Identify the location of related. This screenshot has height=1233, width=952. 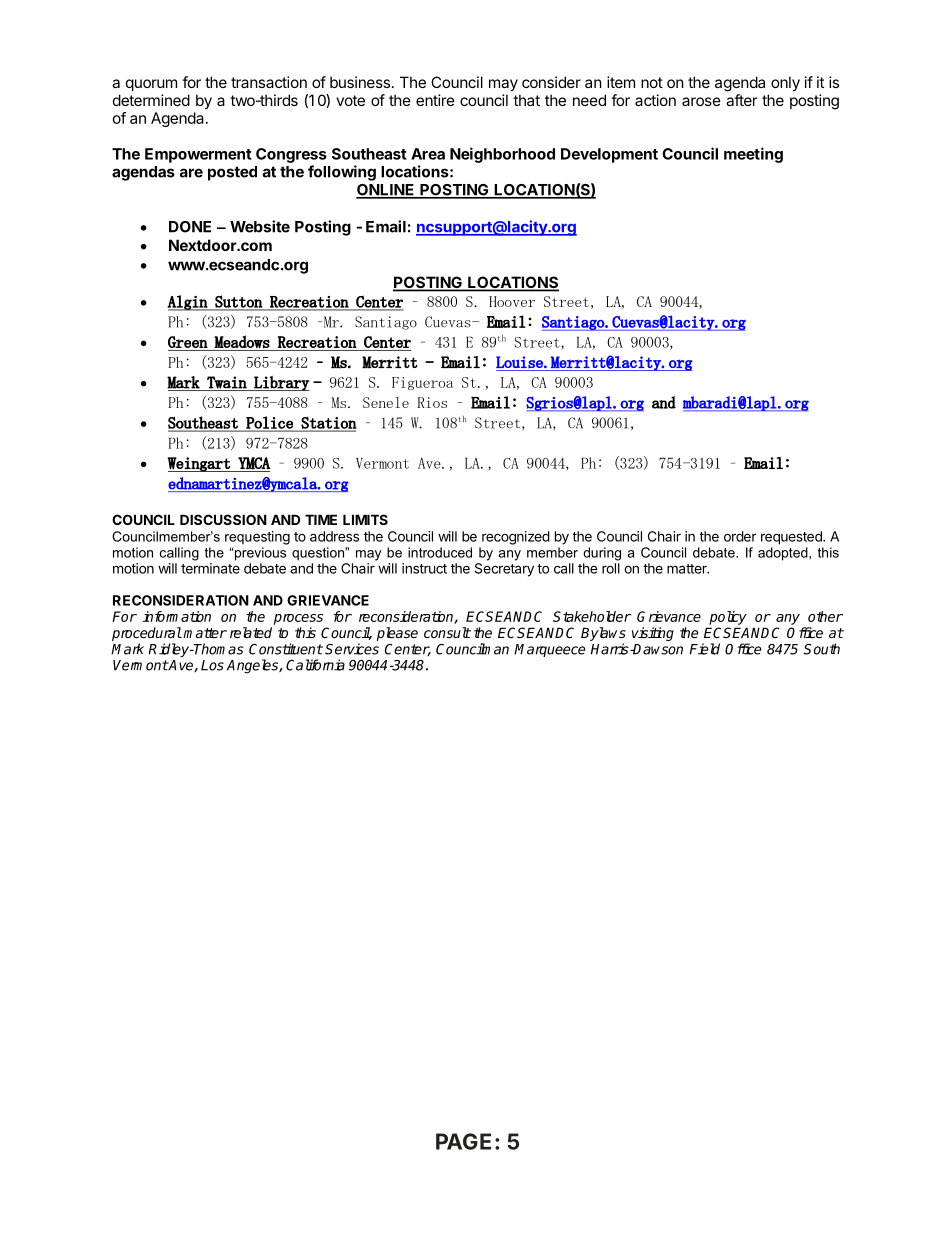
(251, 632).
